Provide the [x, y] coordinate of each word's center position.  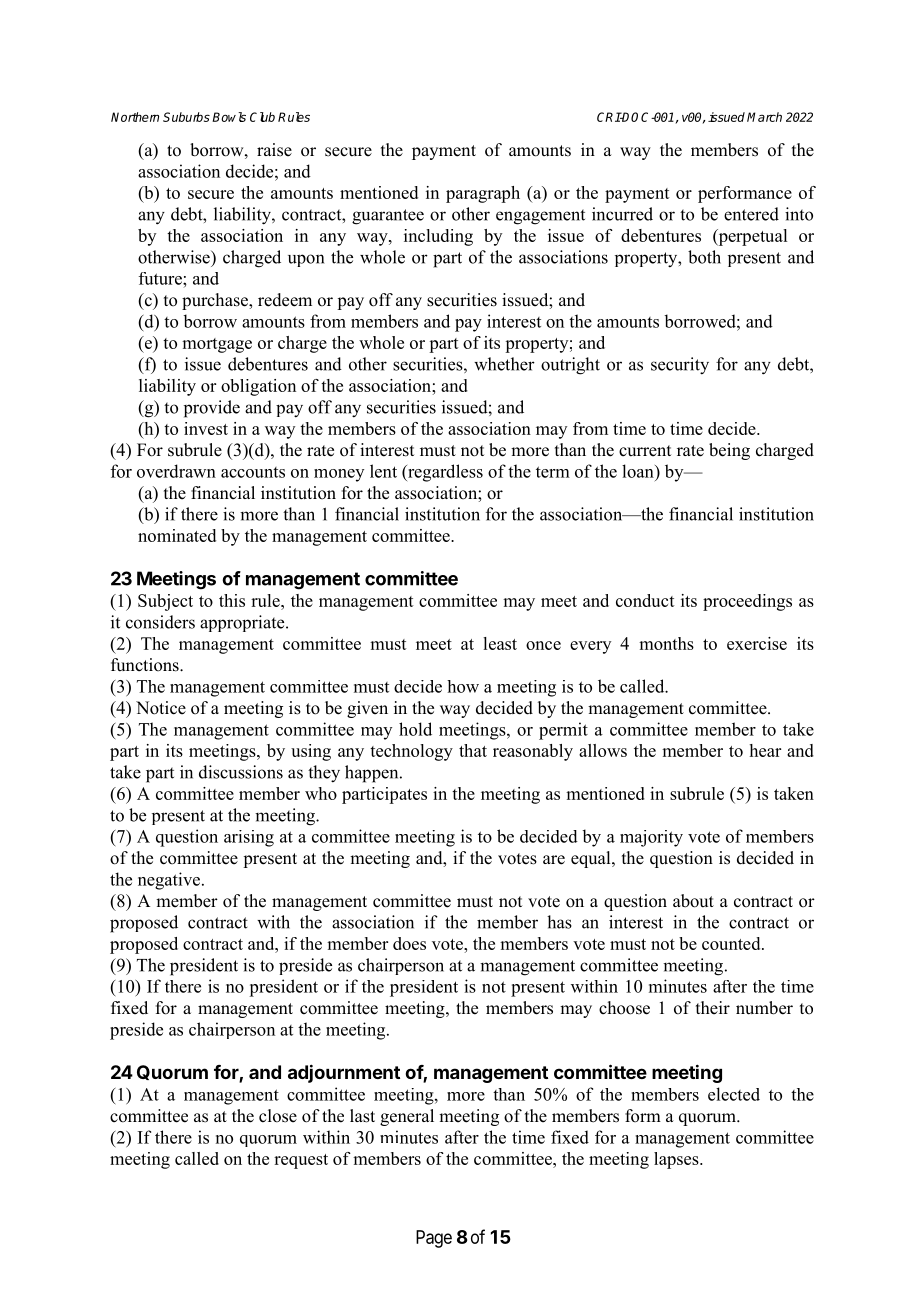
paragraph [483, 194]
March [764, 117]
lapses [677, 1160]
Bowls [229, 117]
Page [434, 1239]
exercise [757, 643]
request [301, 1161]
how [463, 686]
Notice [161, 708]
